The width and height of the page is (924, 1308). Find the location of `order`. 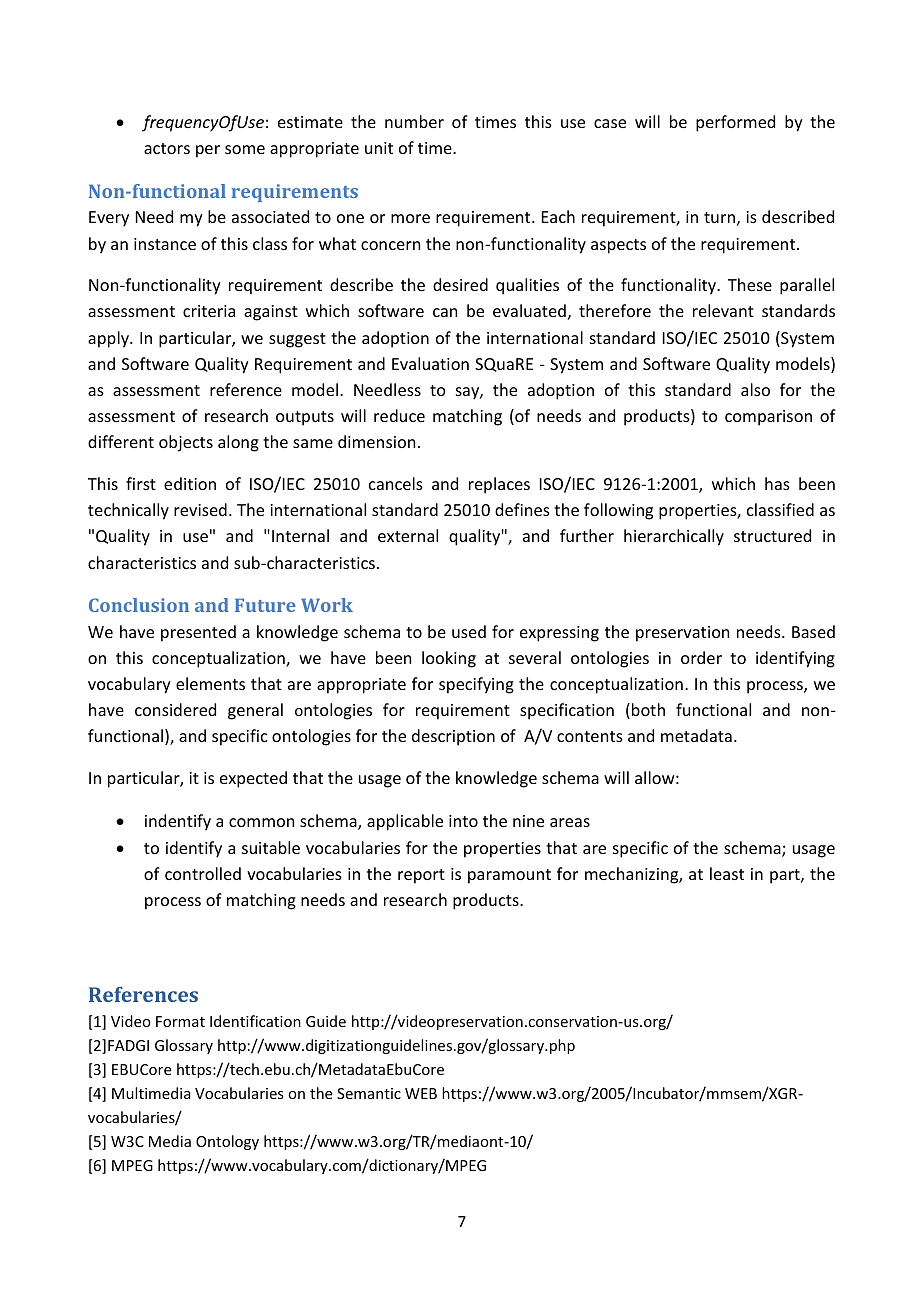

order is located at coordinates (701, 657).
